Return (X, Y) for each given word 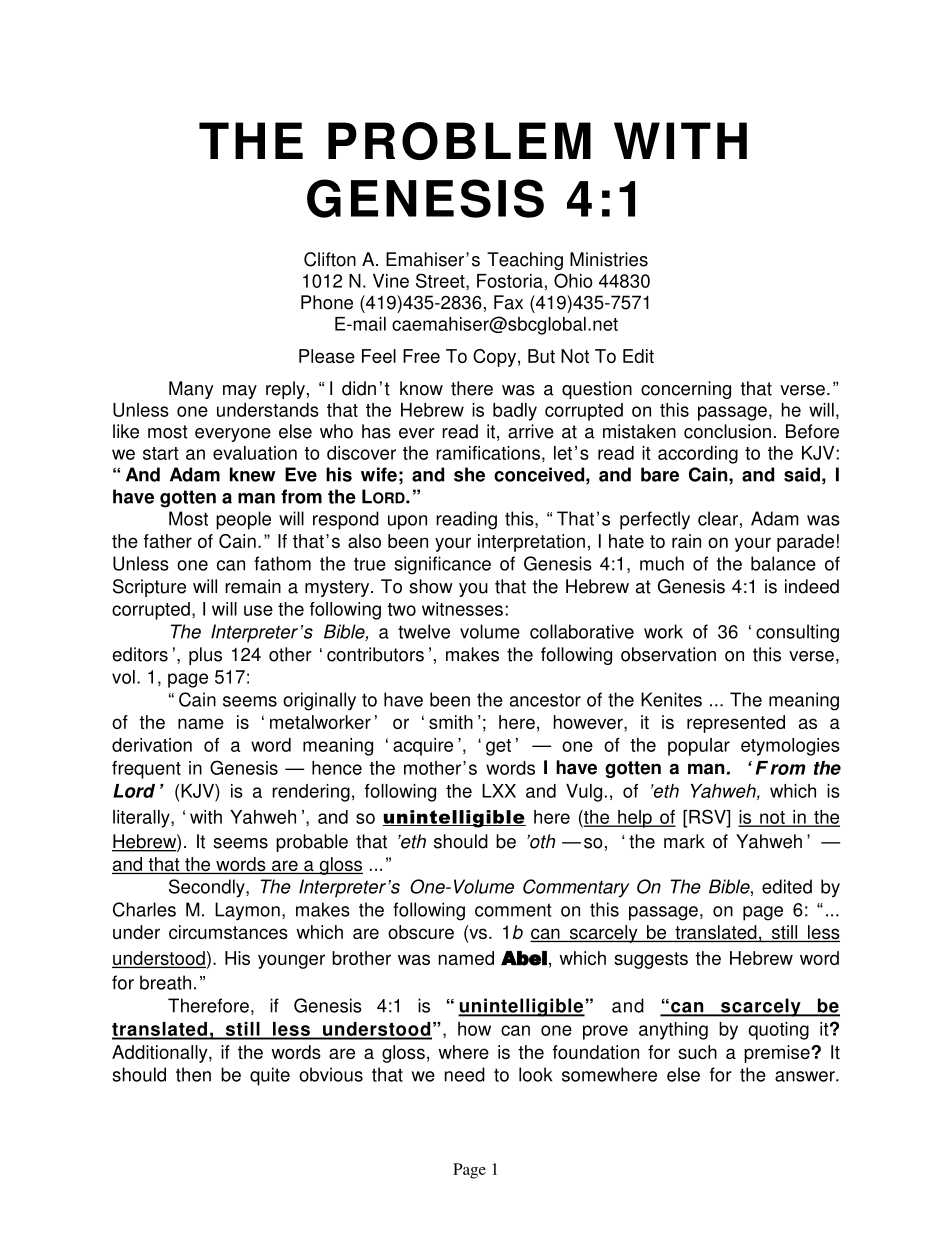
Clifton (330, 259)
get (498, 747)
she (469, 474)
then (193, 1074)
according (698, 455)
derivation (152, 745)
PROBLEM (459, 141)
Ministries (609, 259)
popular (699, 747)
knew (252, 474)
